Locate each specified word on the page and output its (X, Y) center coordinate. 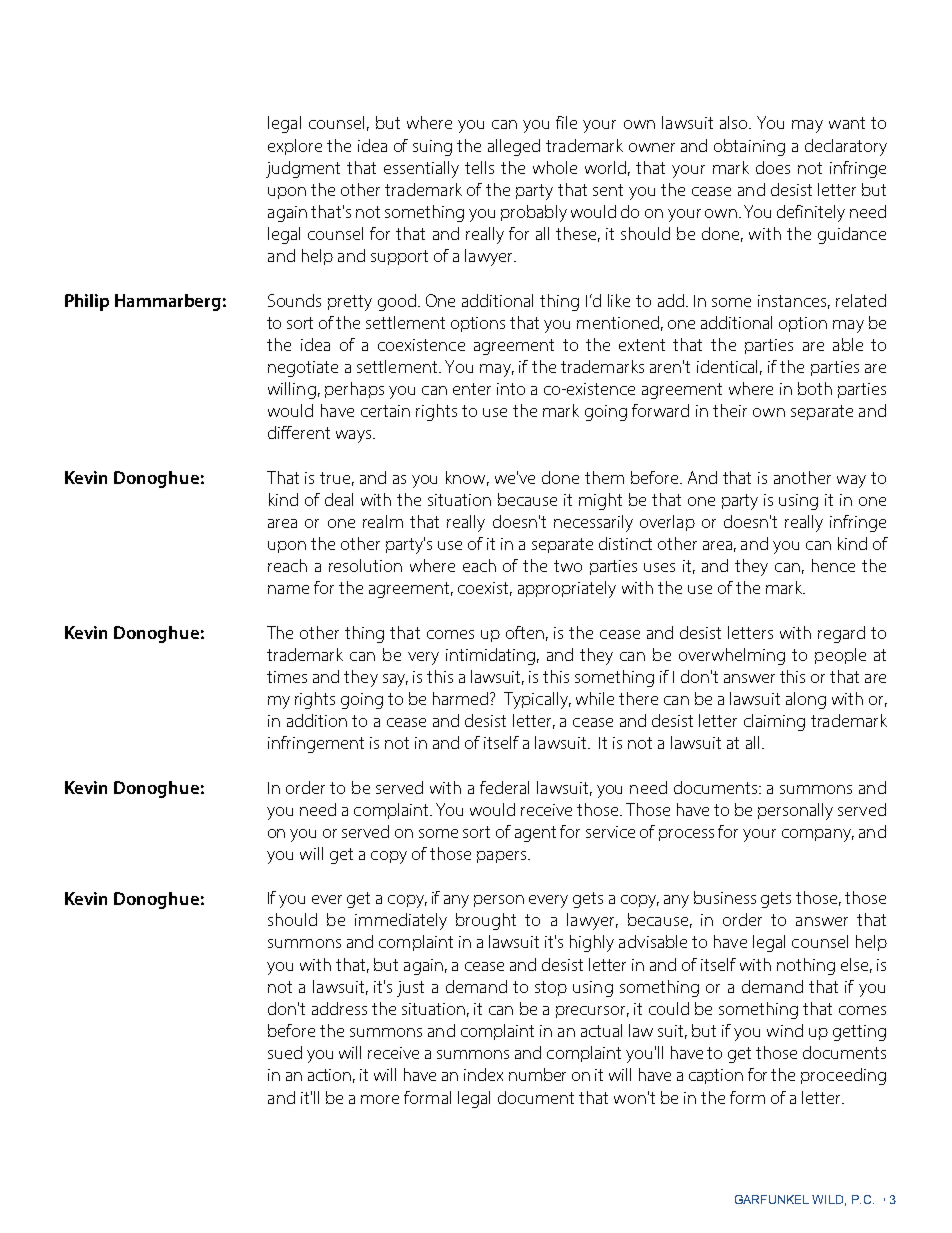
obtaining (749, 147)
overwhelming (732, 656)
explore (295, 147)
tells (479, 167)
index (483, 1074)
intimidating (490, 656)
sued (285, 1052)
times (287, 677)
